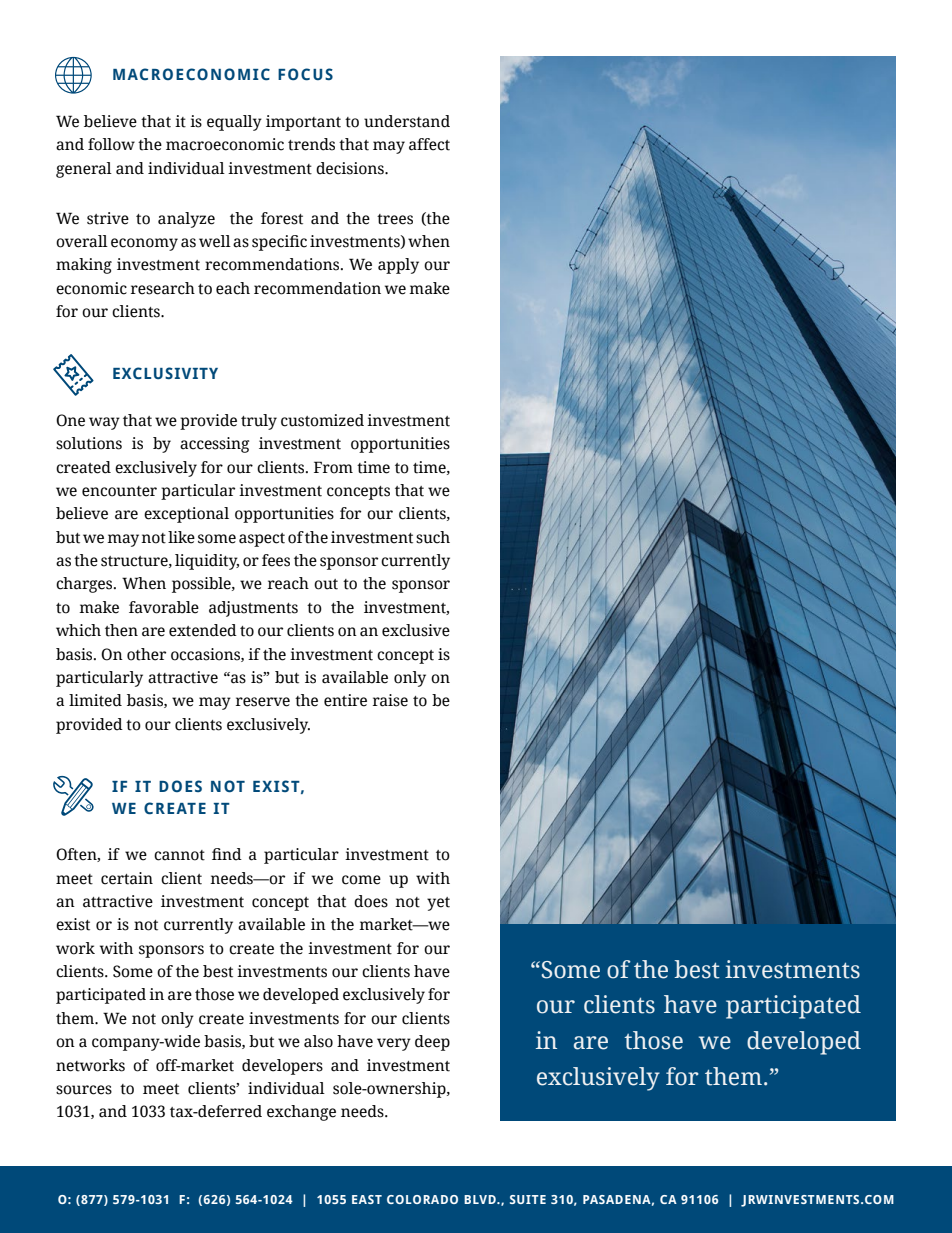 Image resolution: width=952 pixels, height=1233 pixels. I want to click on affect, so click(429, 144).
